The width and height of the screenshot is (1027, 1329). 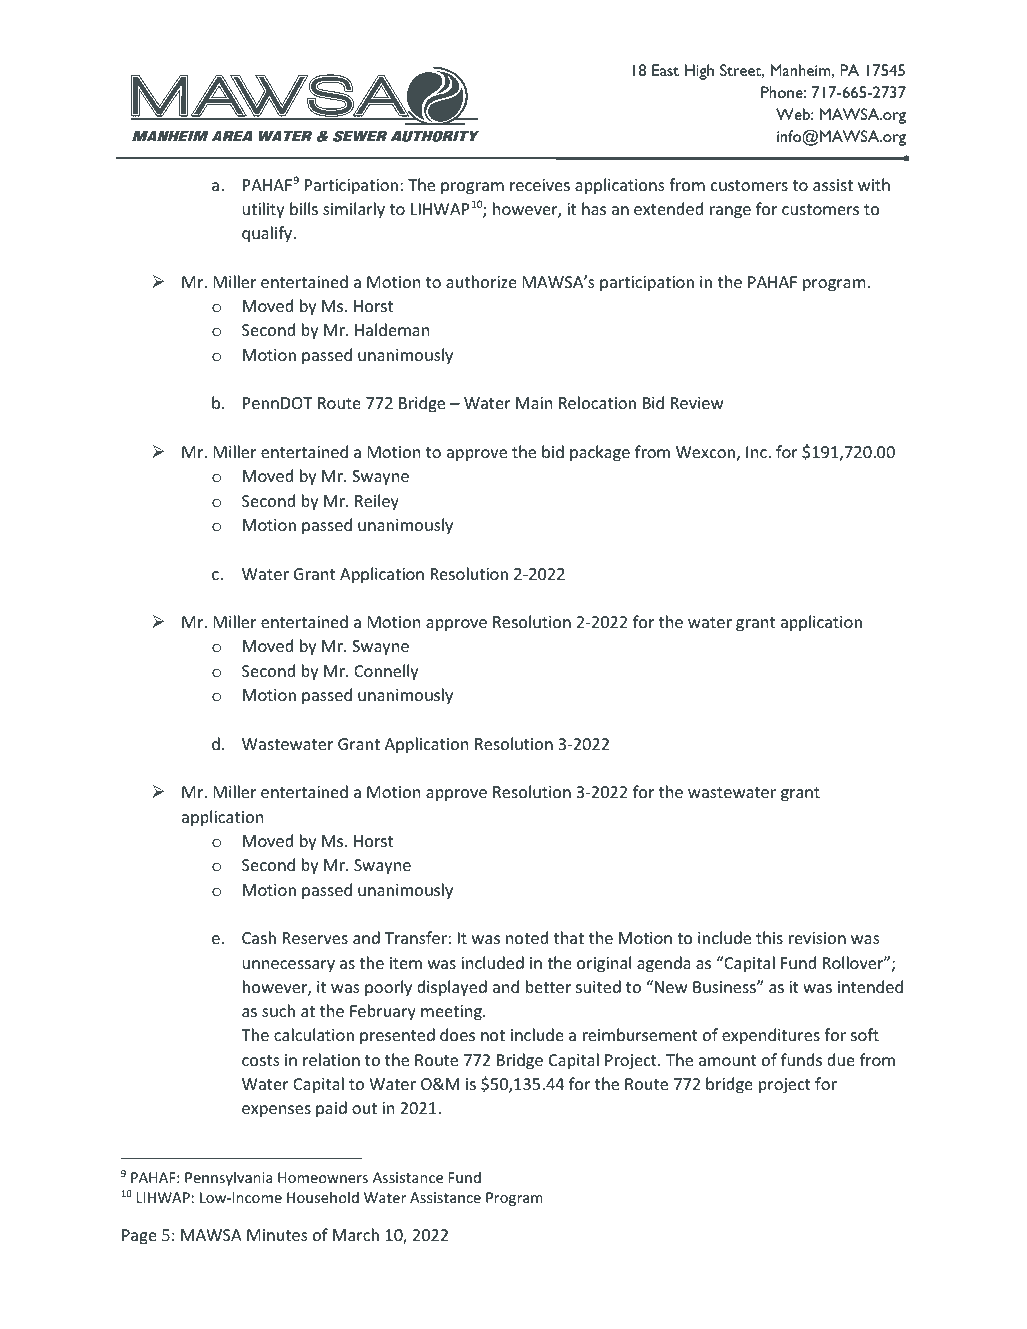 What do you see at coordinates (769, 937) in the screenshot?
I see `this` at bounding box center [769, 937].
